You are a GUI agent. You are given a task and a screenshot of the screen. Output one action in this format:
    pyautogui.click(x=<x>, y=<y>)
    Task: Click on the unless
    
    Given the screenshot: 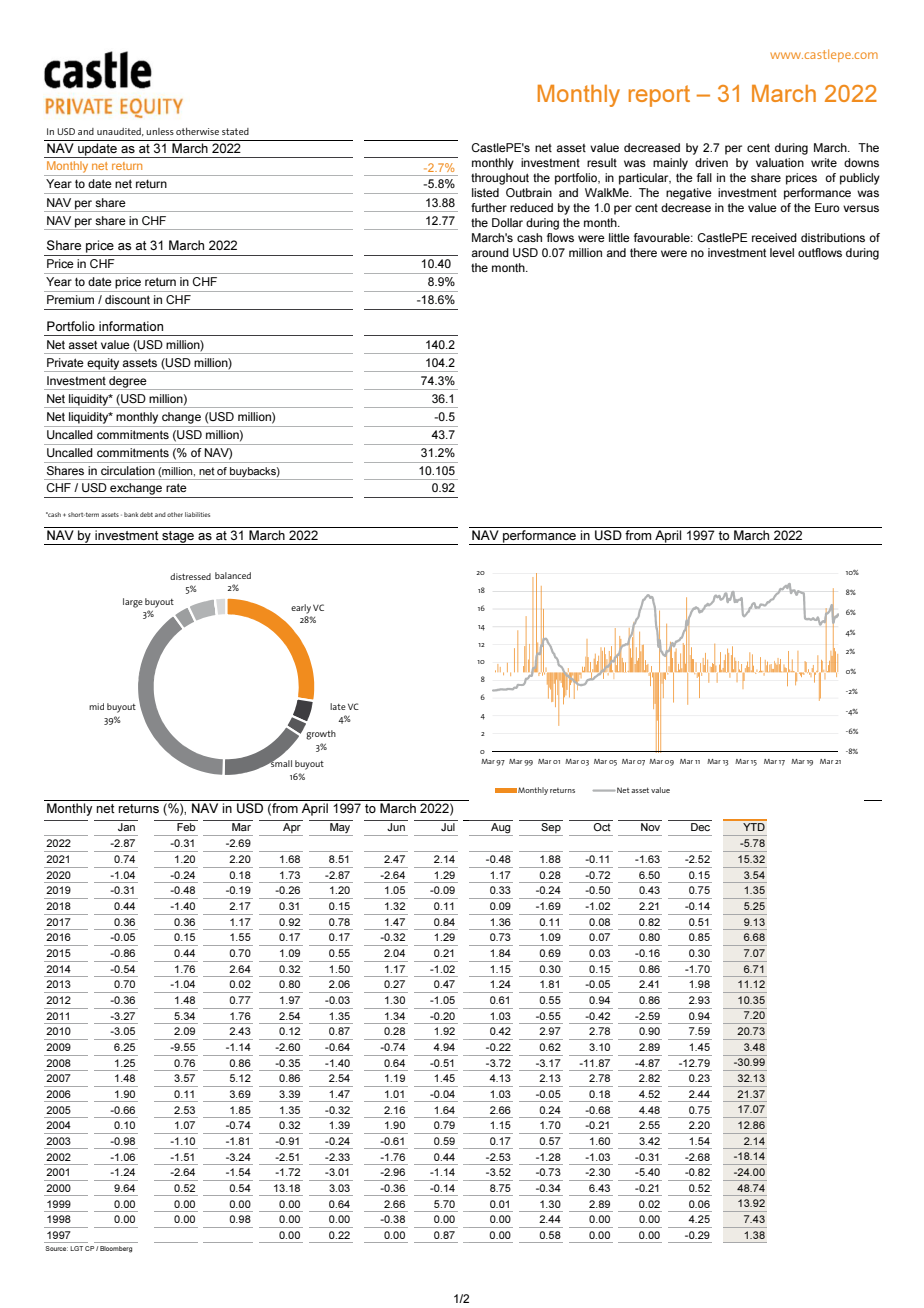 What is the action you would take?
    pyautogui.click(x=160, y=131)
